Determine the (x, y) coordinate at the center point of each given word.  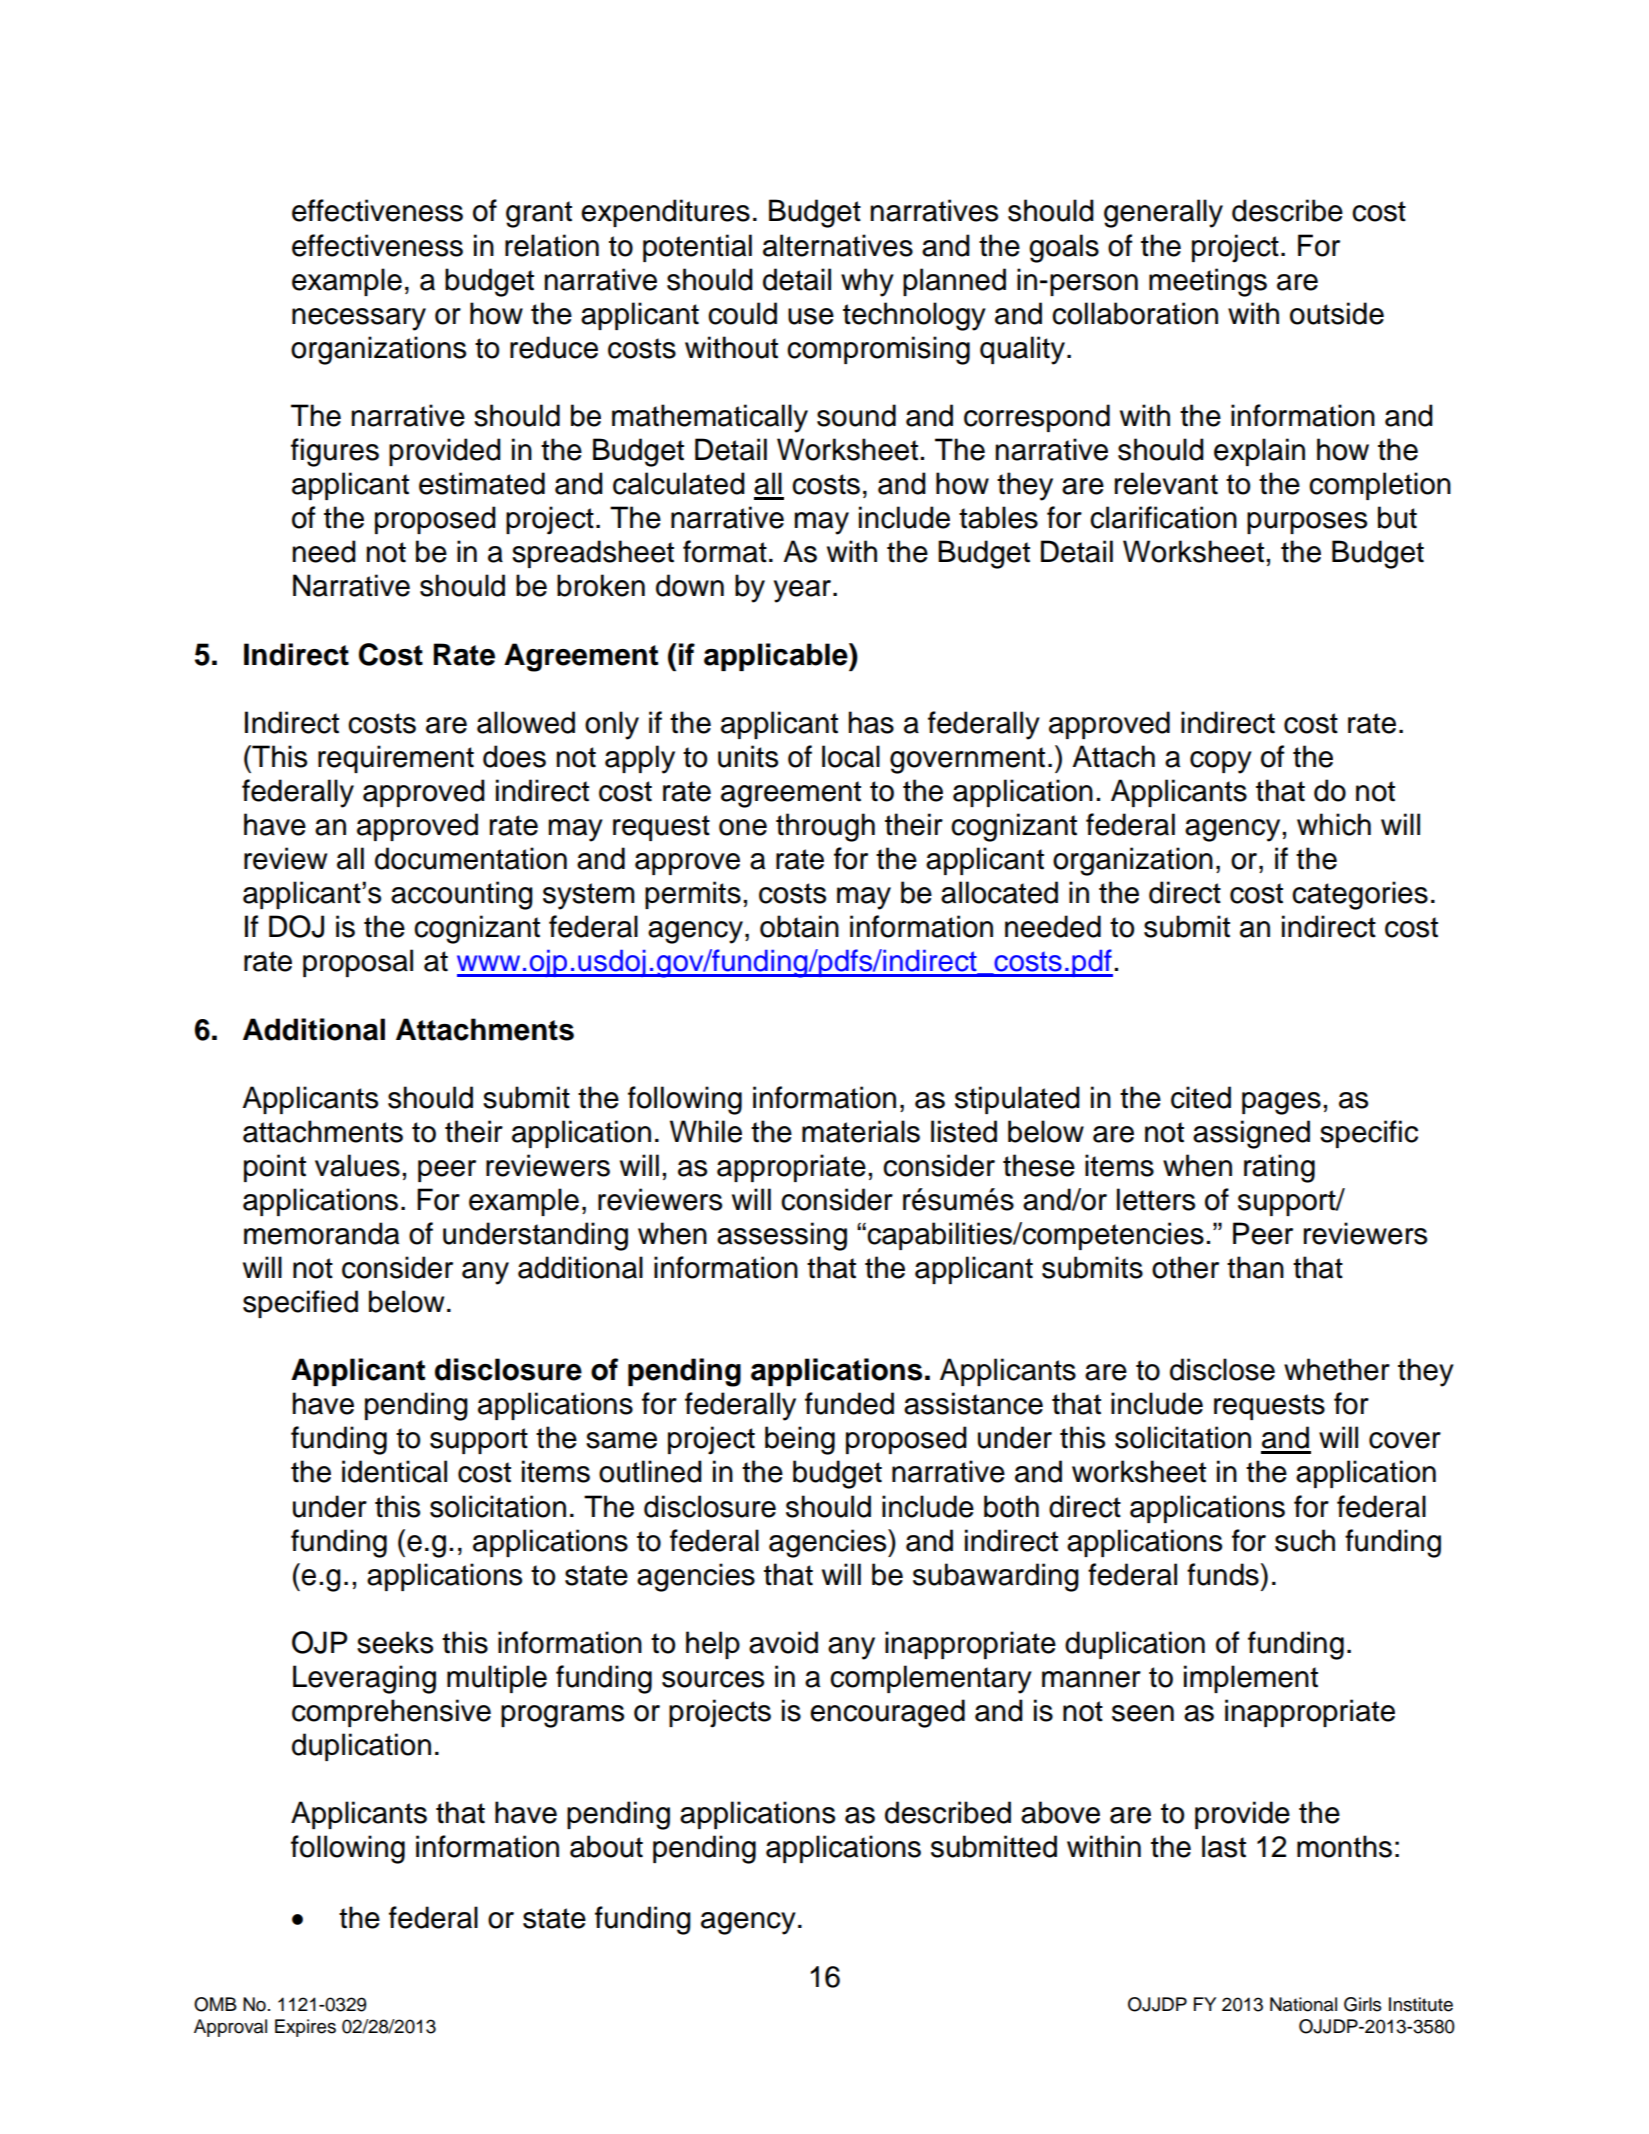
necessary (359, 319)
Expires (305, 2028)
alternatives (838, 245)
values (357, 1165)
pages (1281, 1103)
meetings (1208, 282)
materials (861, 1131)
